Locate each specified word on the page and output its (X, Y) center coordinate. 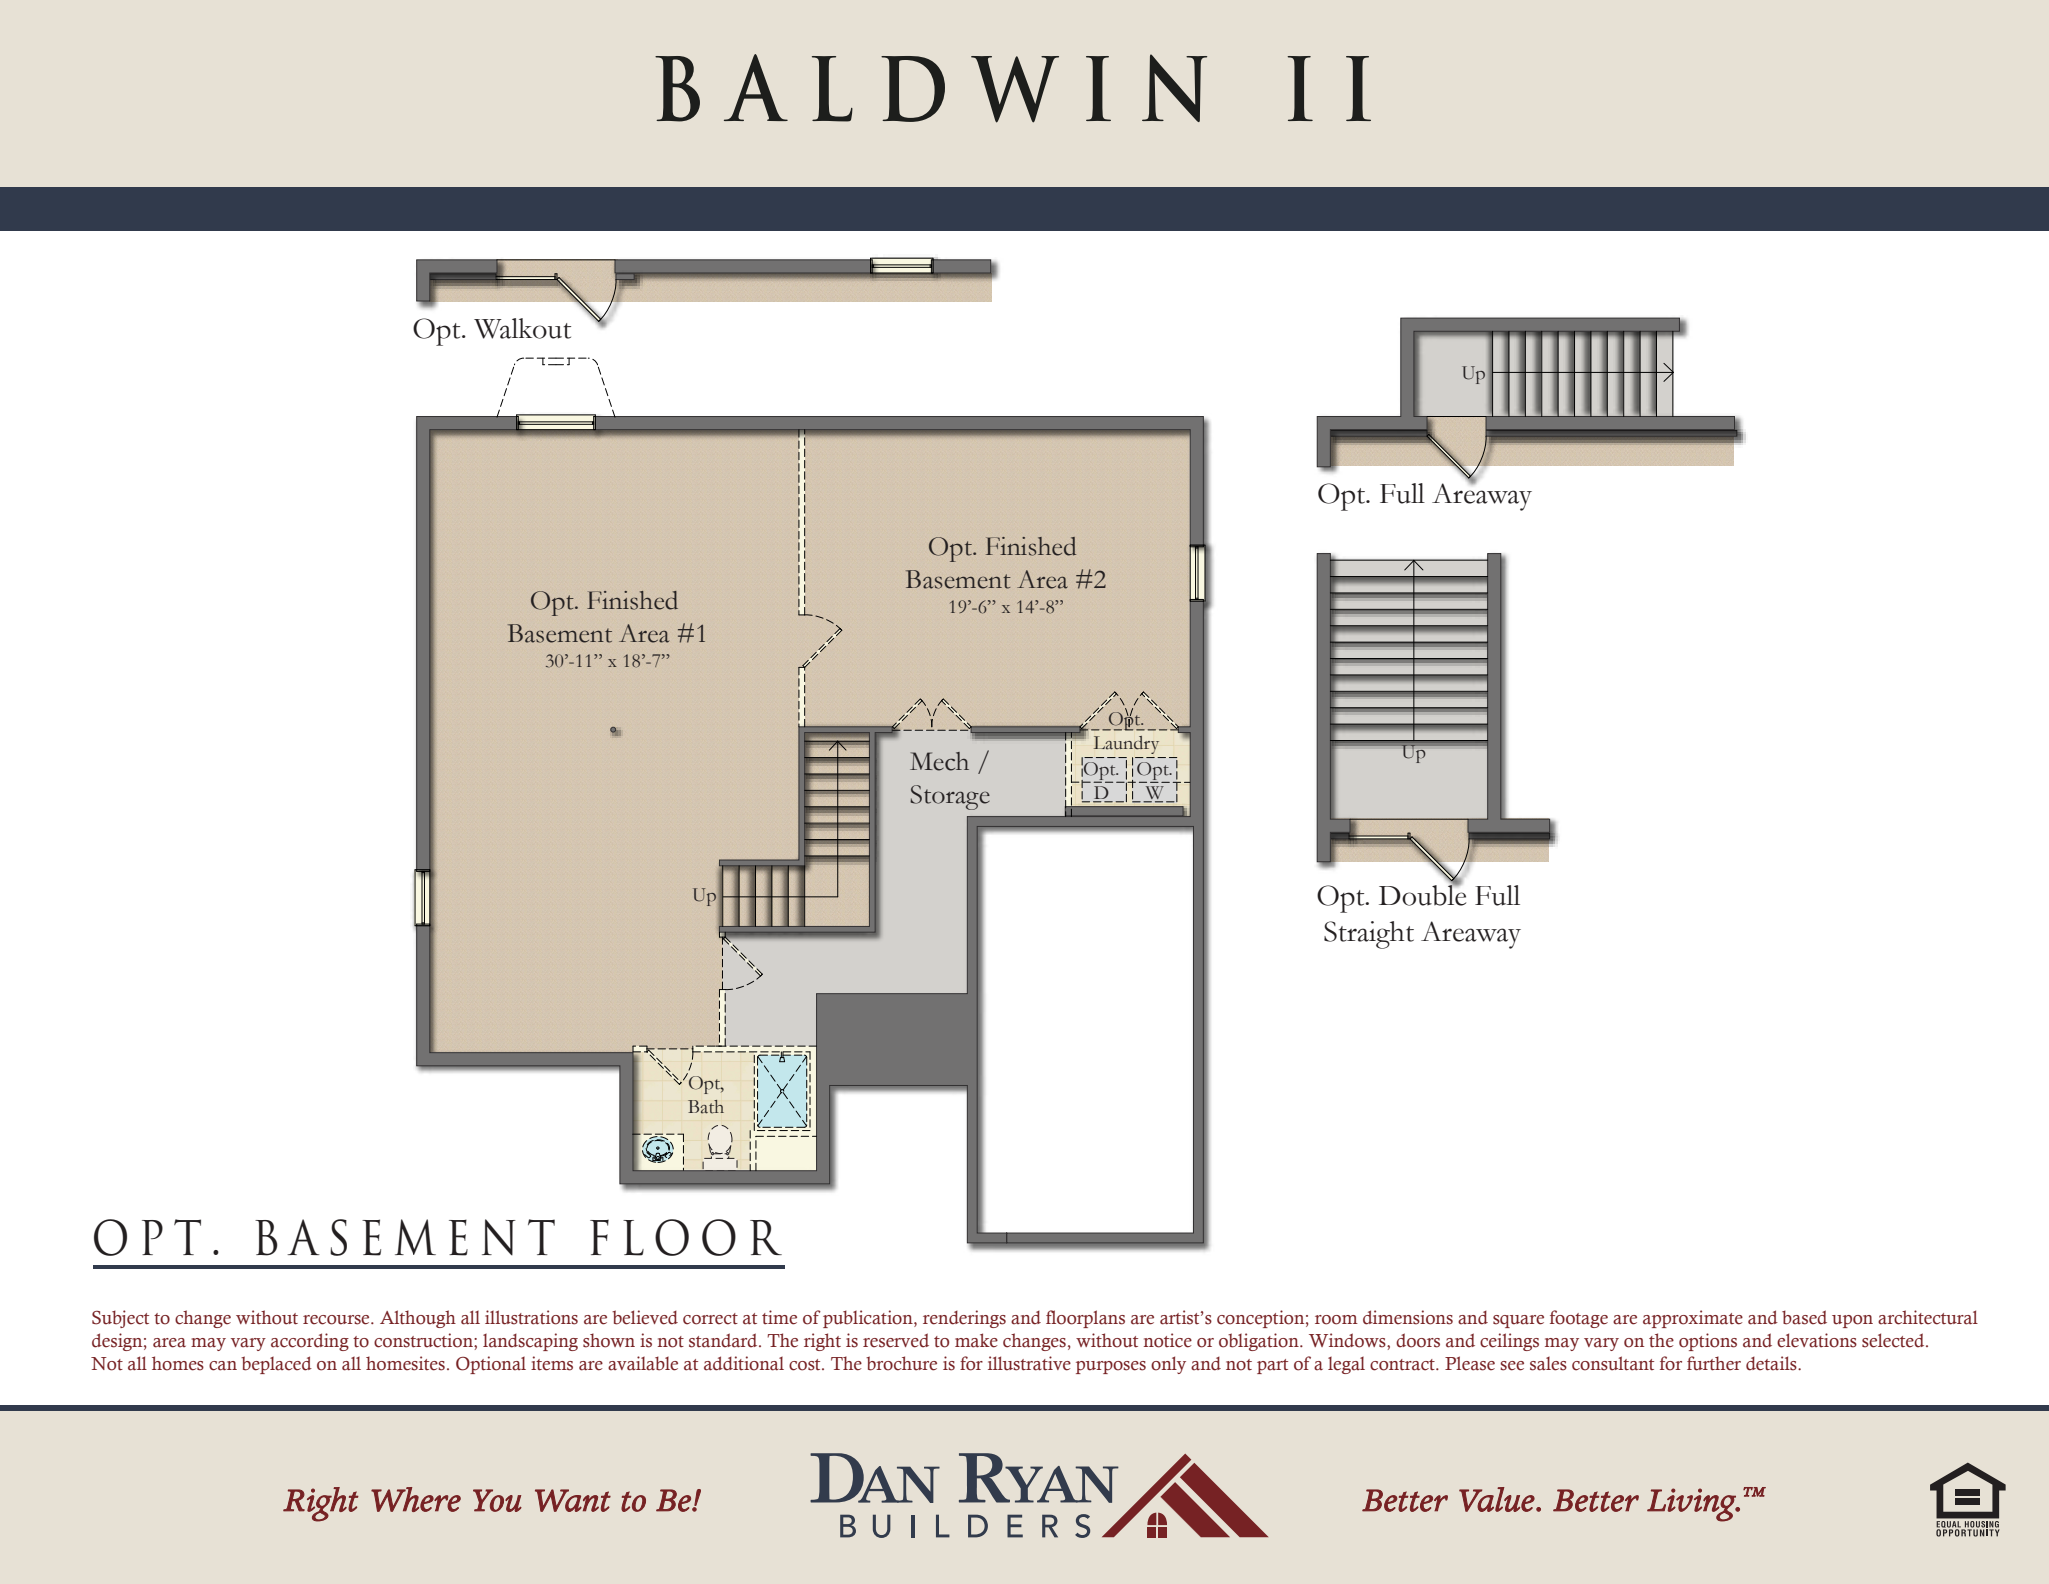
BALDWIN (931, 88)
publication (869, 1319)
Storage (950, 797)
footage (1579, 1319)
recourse (337, 1320)
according (310, 1342)
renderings (964, 1319)
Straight (1369, 935)
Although (418, 1319)
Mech (939, 761)
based (1804, 1317)
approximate (1693, 1319)
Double (1422, 894)
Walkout (522, 328)
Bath (706, 1107)
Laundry (1126, 745)
